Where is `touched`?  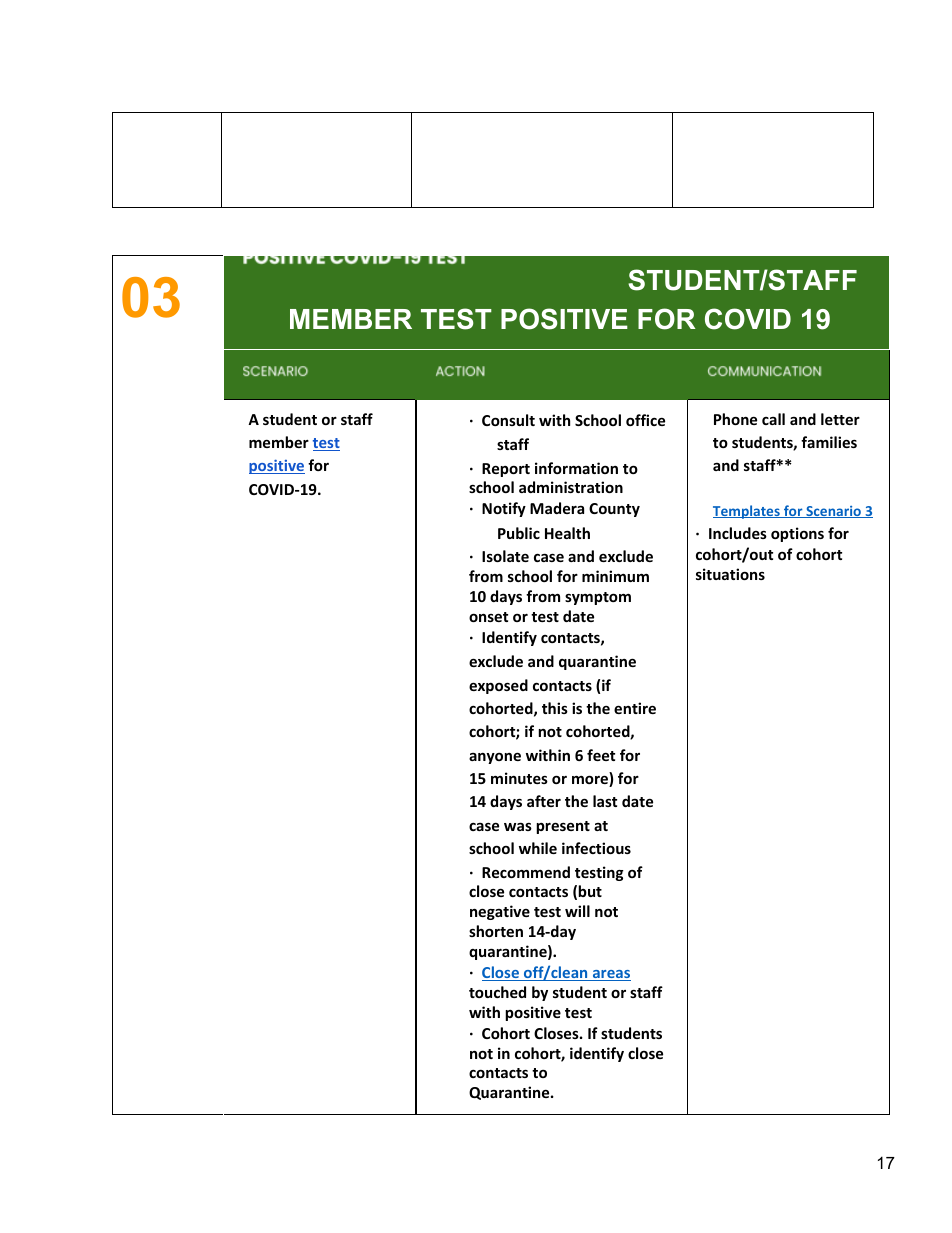
touched is located at coordinates (497, 992).
